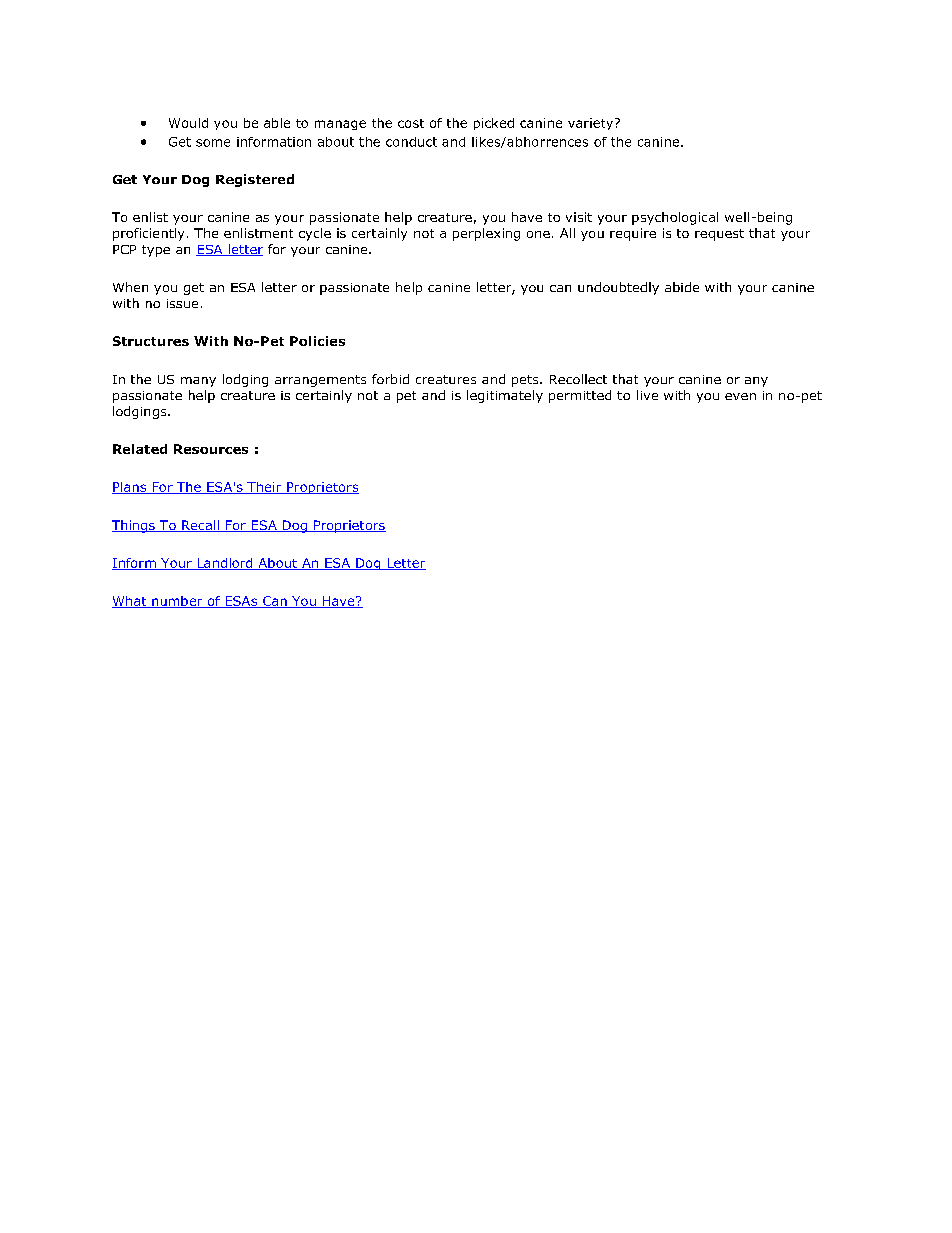 The height and width of the page is (1233, 952). Describe the element at coordinates (177, 602) in the page. I see `number` at that location.
